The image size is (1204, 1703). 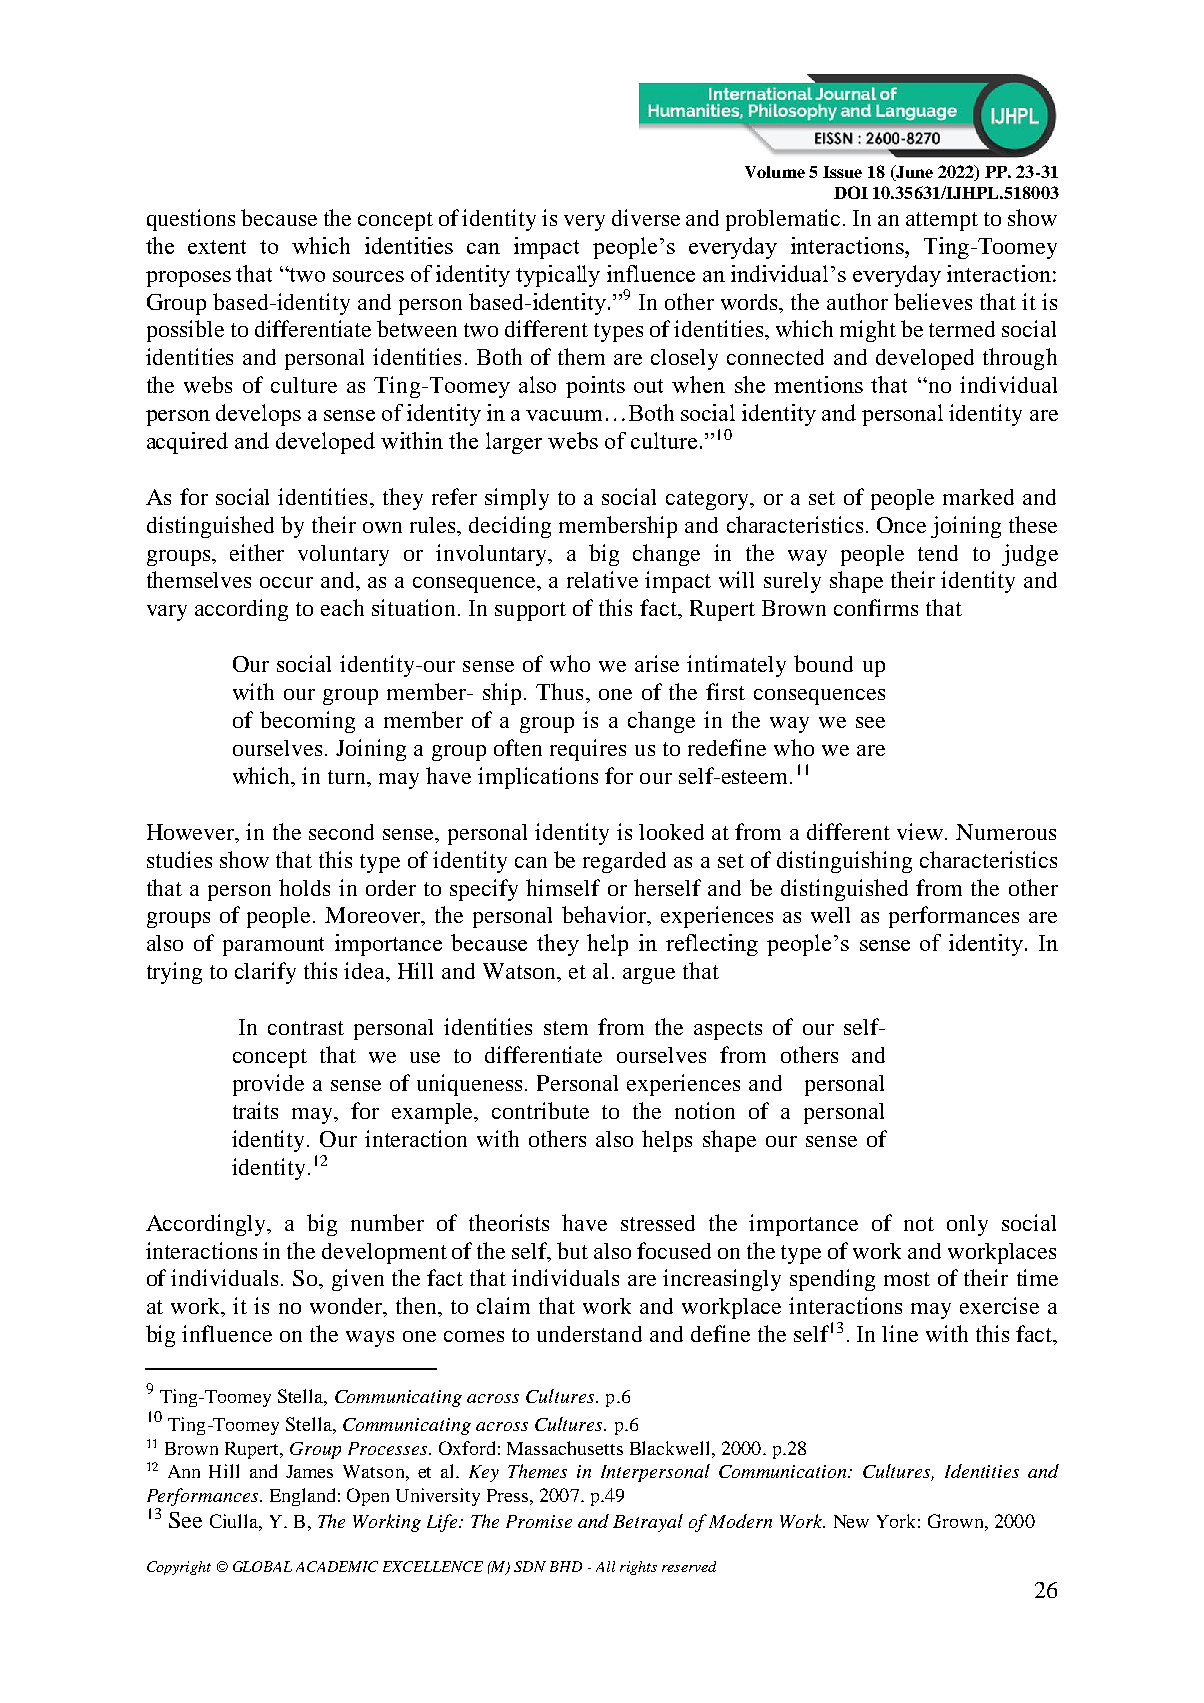 I want to click on view, so click(x=921, y=831).
